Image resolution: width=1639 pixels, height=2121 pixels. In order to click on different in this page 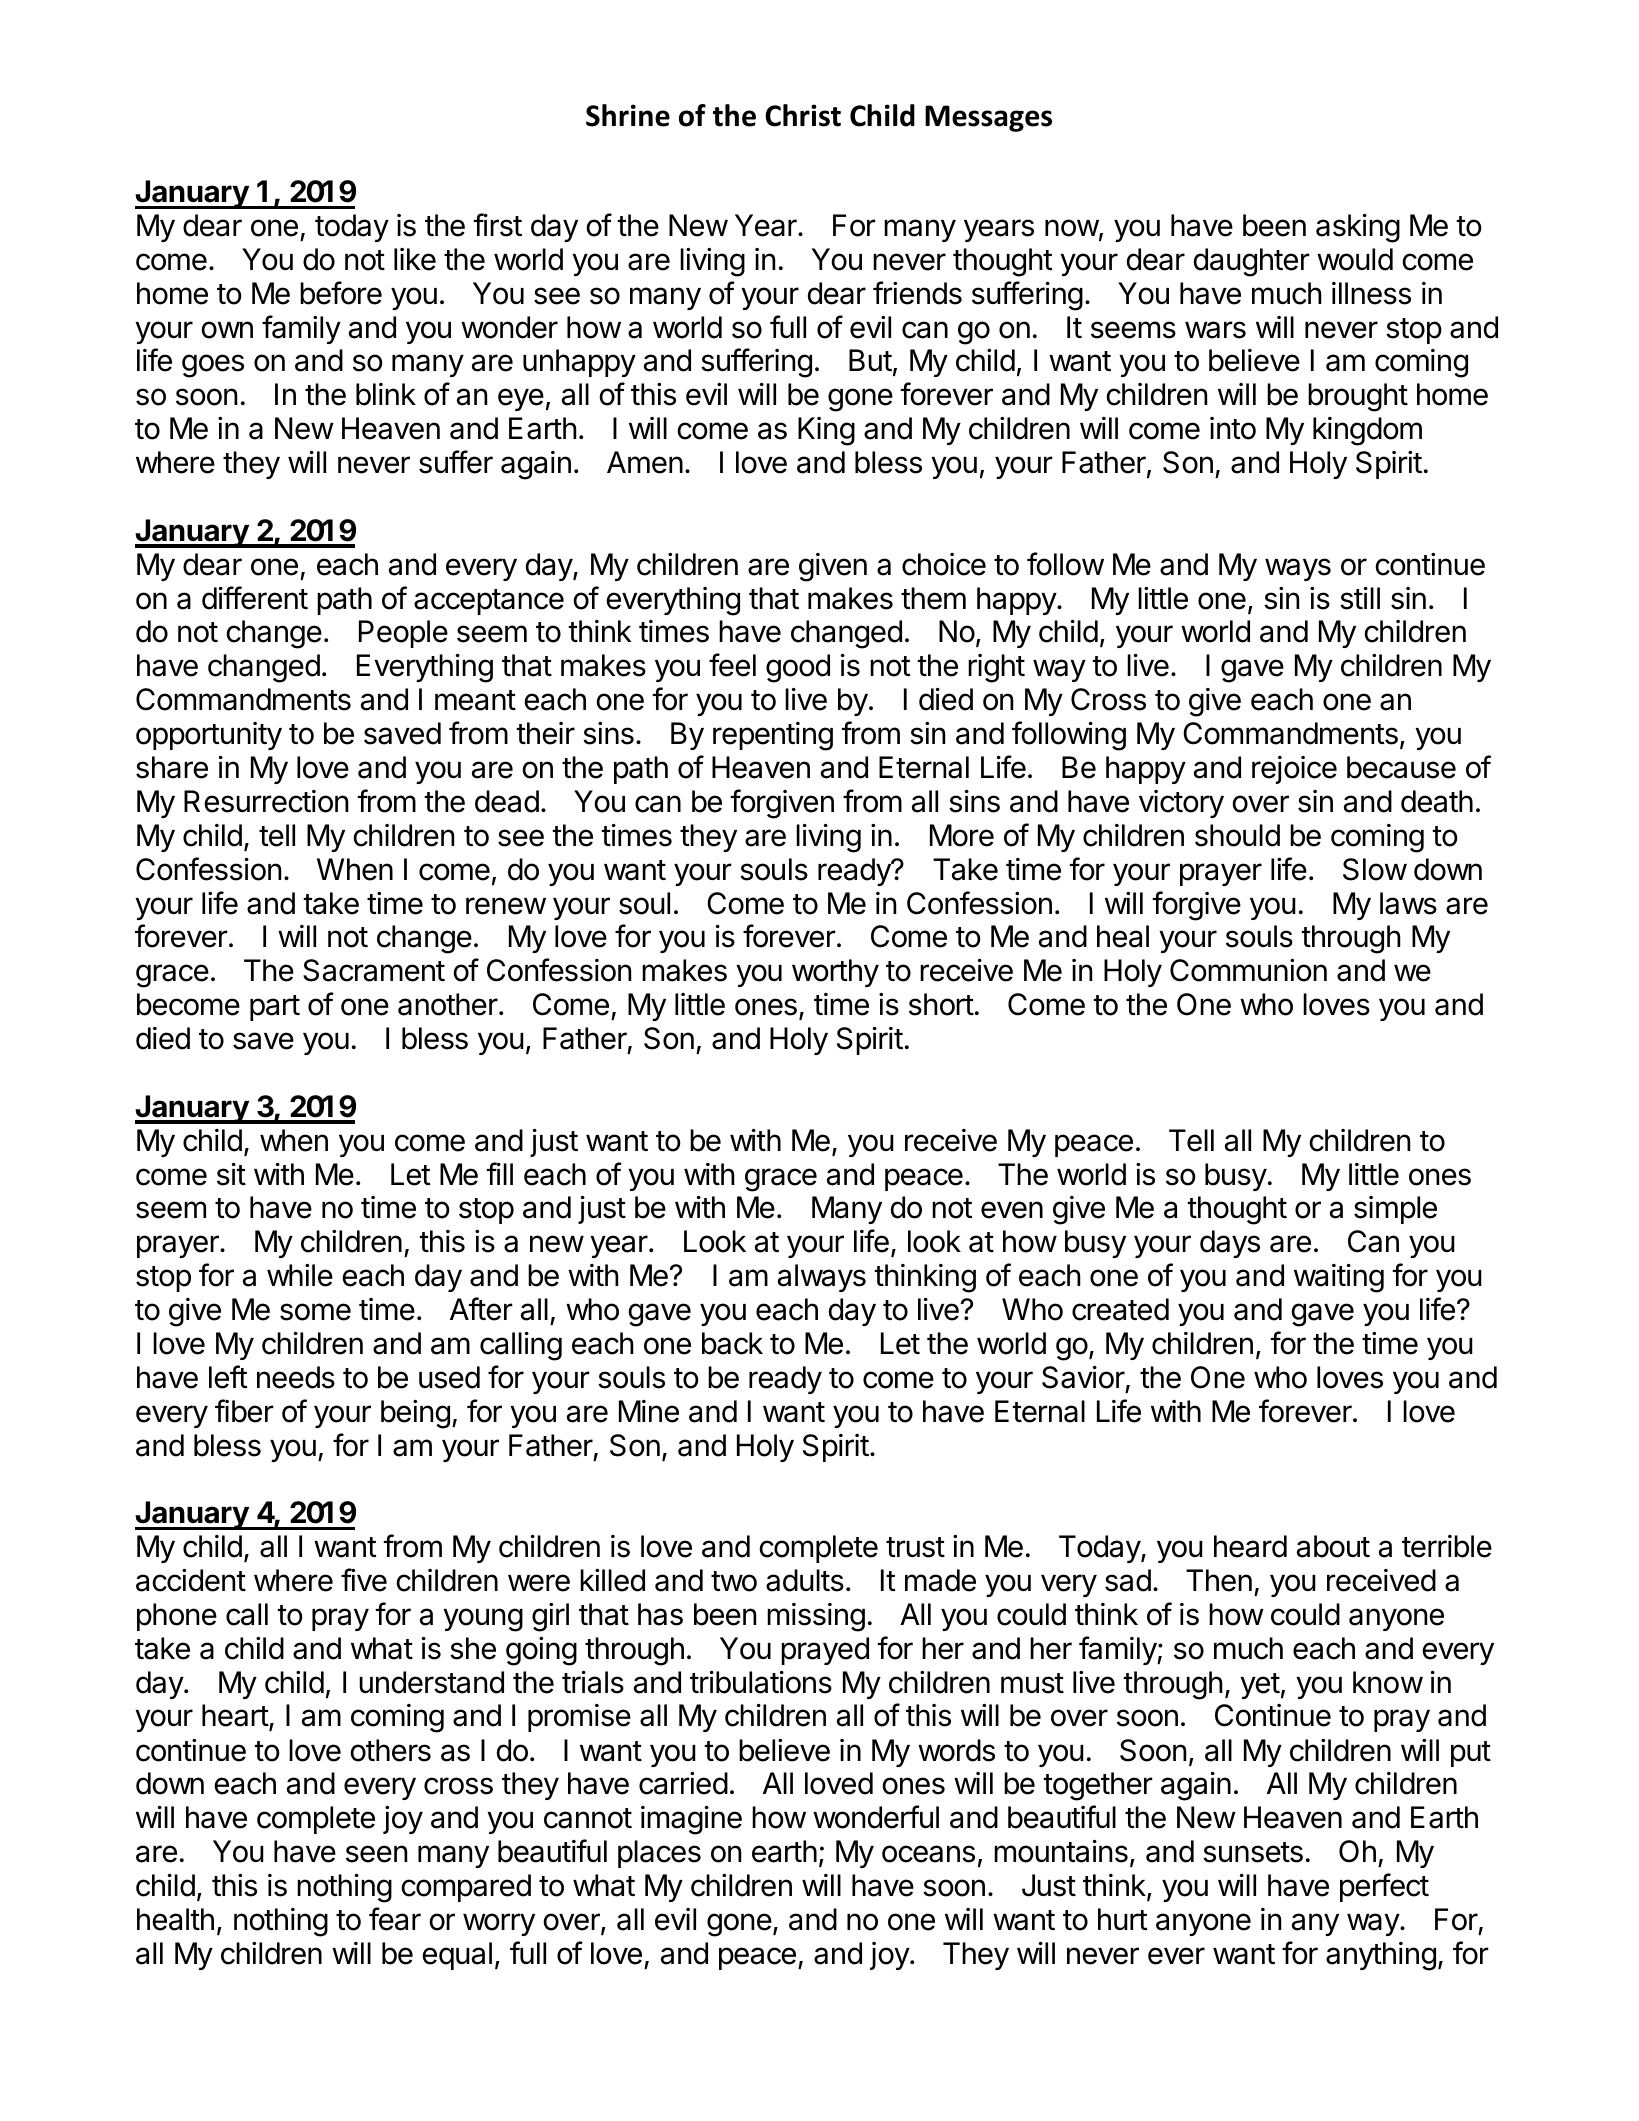, I will do `click(255, 598)`.
